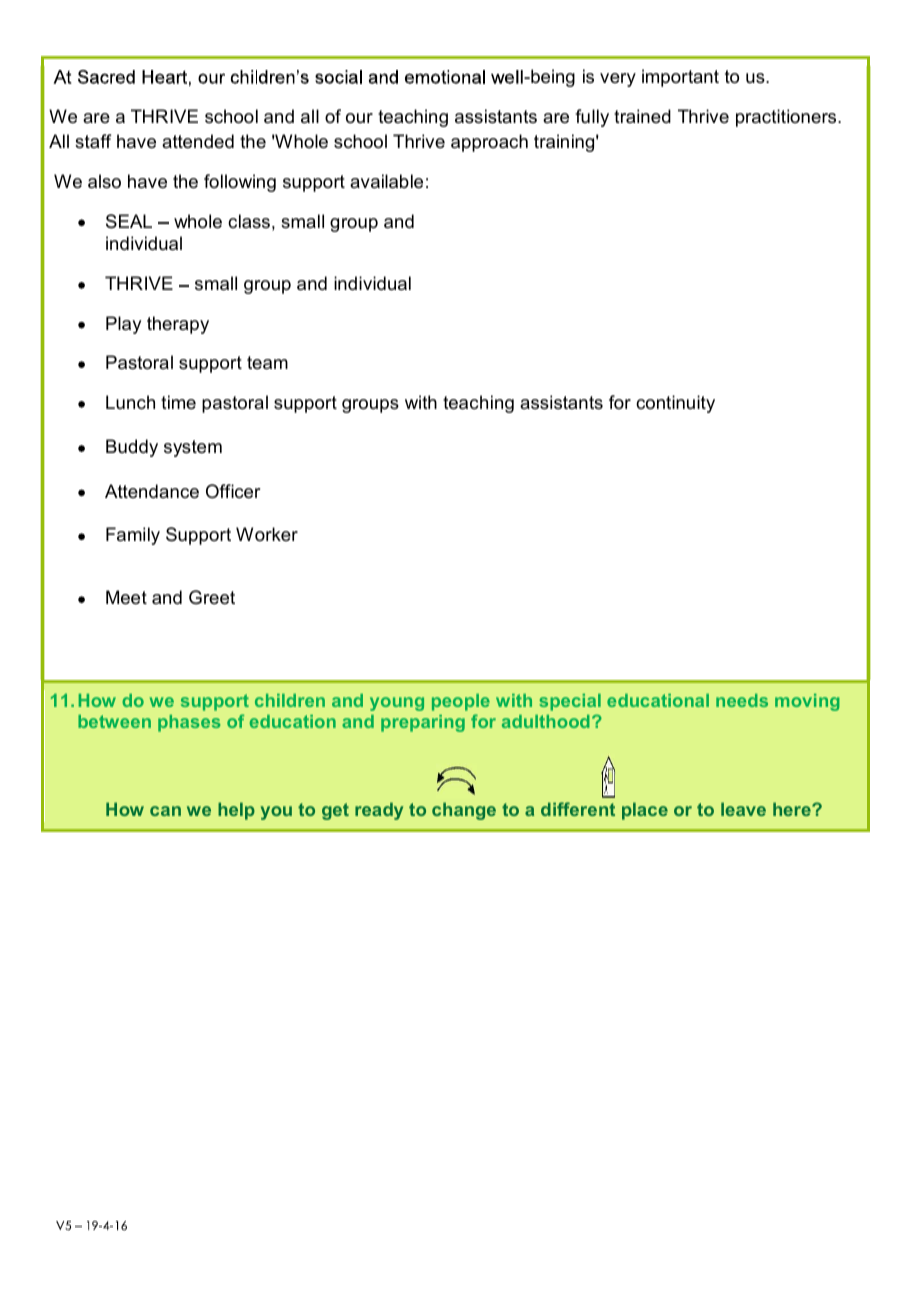  I want to click on continuity, so click(675, 404).
